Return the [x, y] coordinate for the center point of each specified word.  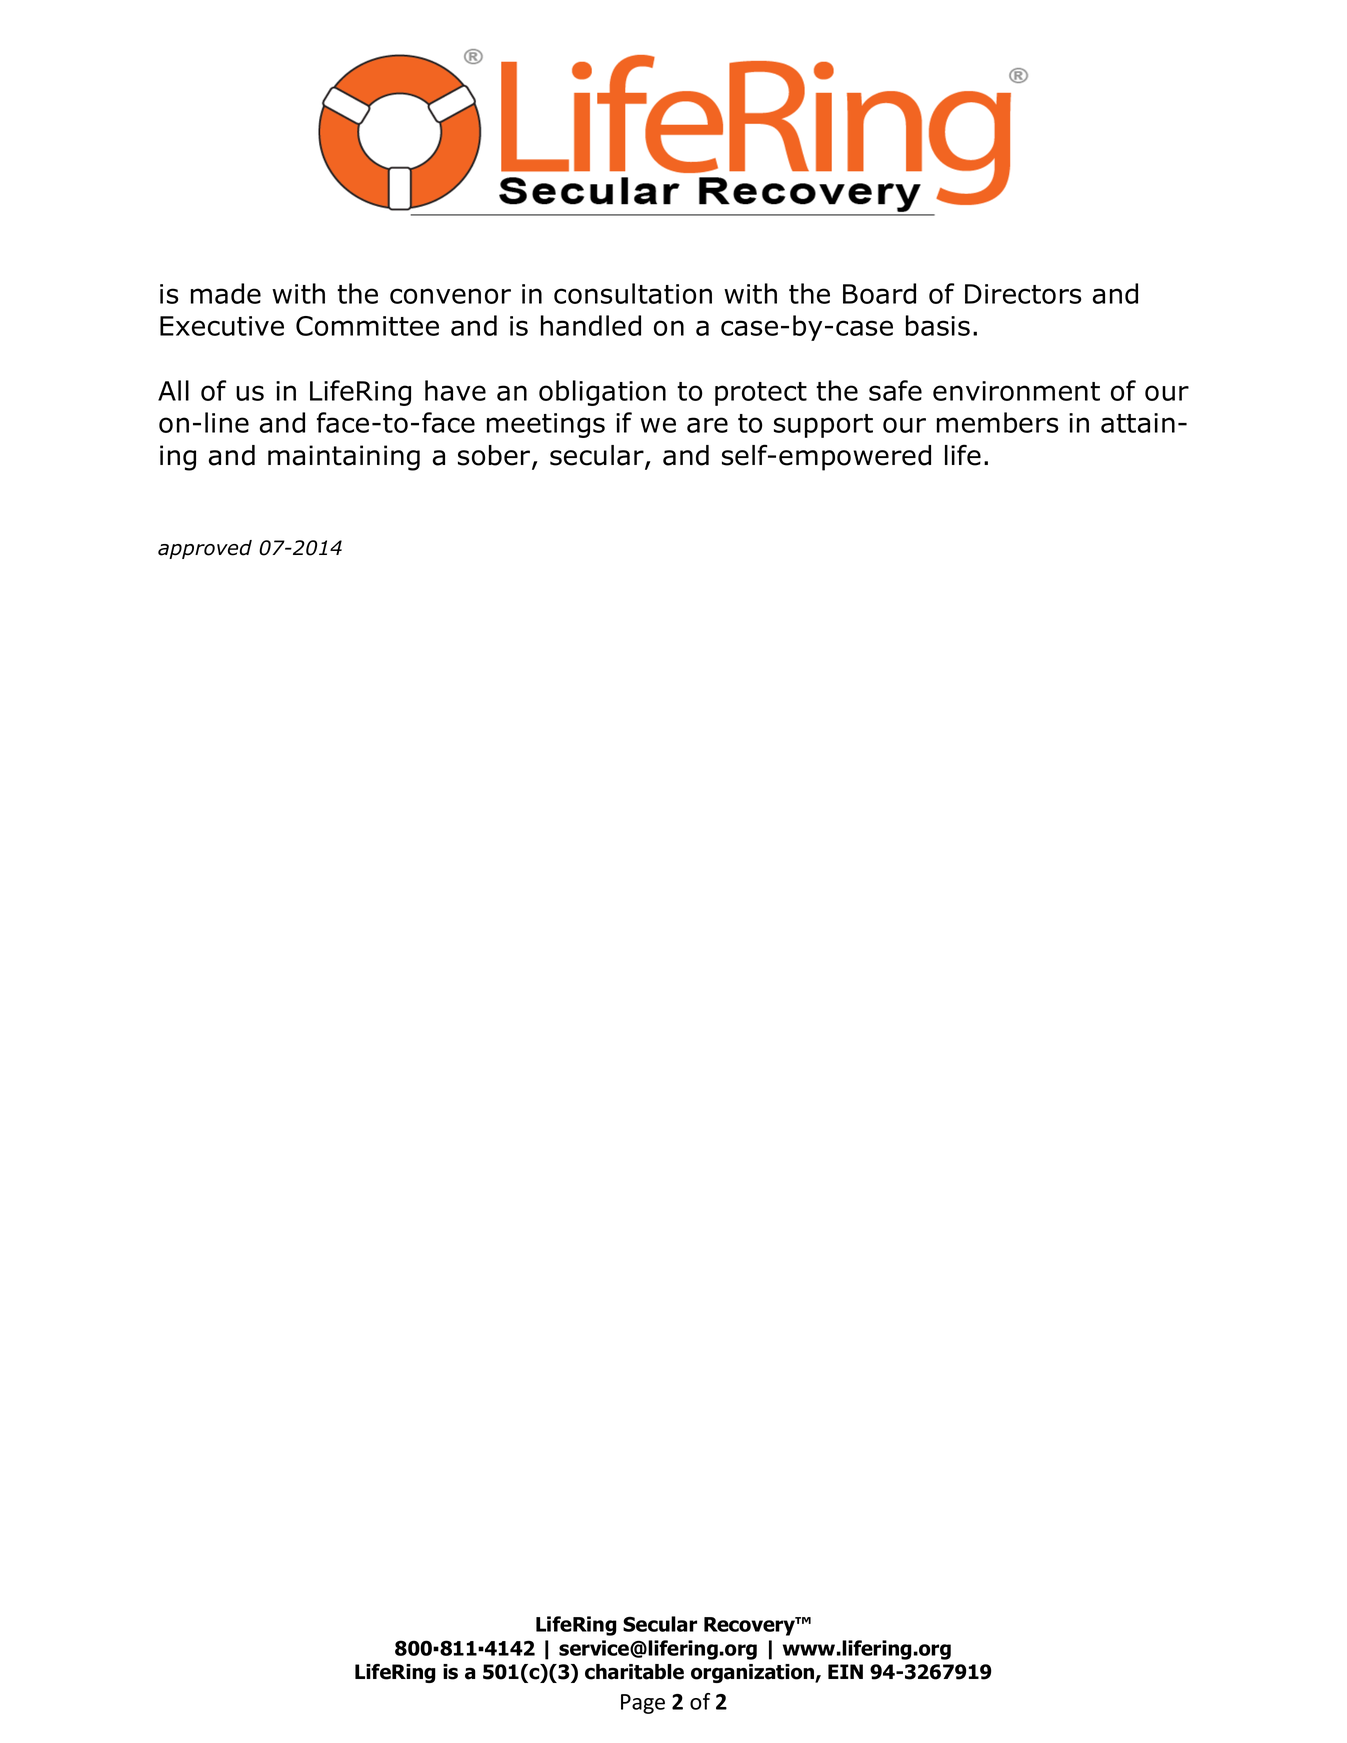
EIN [845, 1671]
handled [591, 325]
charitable [634, 1672]
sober [495, 456]
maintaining [344, 458]
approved [205, 549]
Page [643, 1704]
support [823, 426]
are [707, 425]
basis [938, 325]
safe [895, 390]
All [173, 390]
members [998, 422]
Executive [222, 326]
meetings [546, 425]
